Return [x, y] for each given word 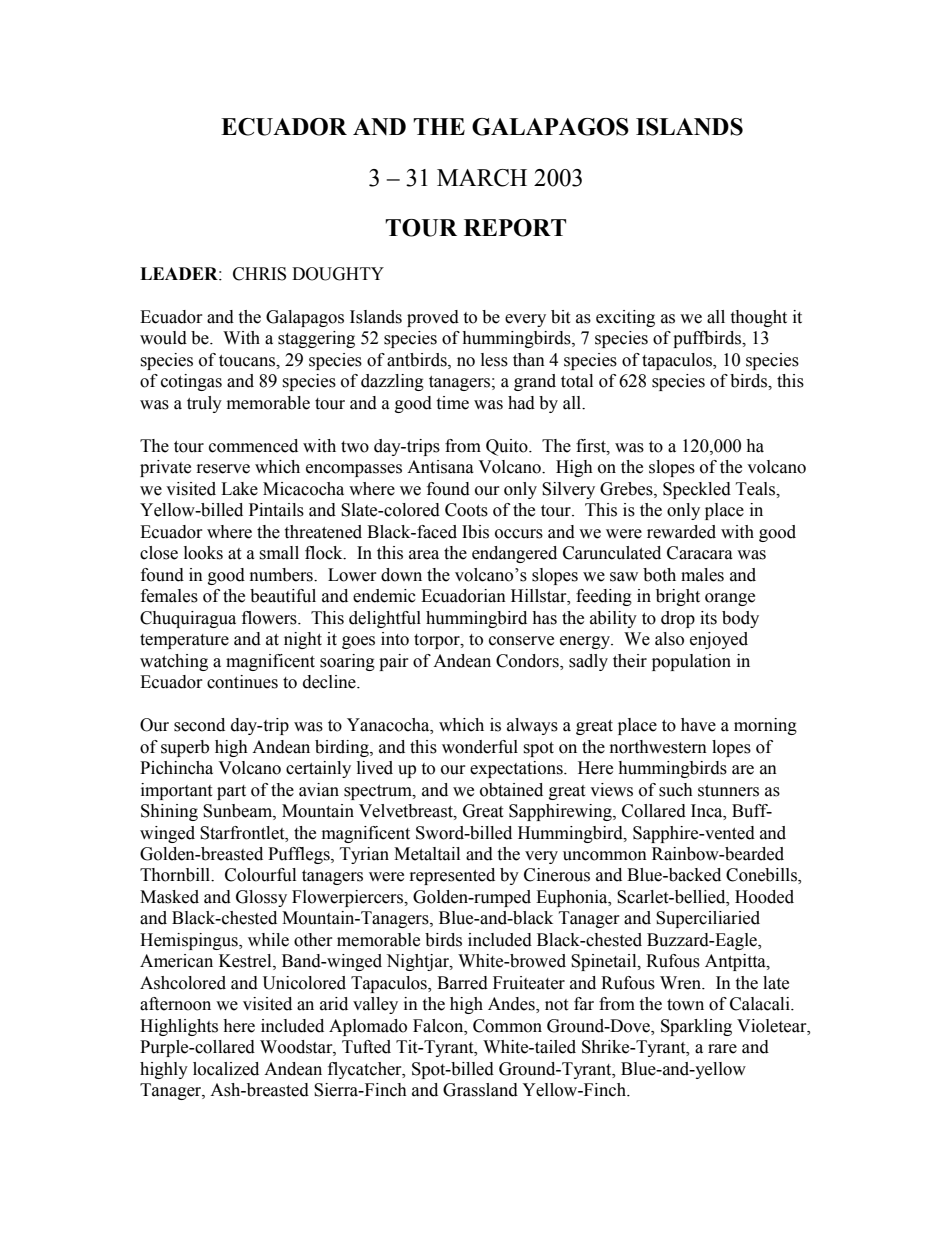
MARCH [482, 178]
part [231, 792]
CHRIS [259, 274]
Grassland [480, 1090]
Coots [466, 510]
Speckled [697, 490]
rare [722, 1049]
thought [758, 318]
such [676, 790]
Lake [239, 489]
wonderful [480, 747]
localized [226, 1069]
